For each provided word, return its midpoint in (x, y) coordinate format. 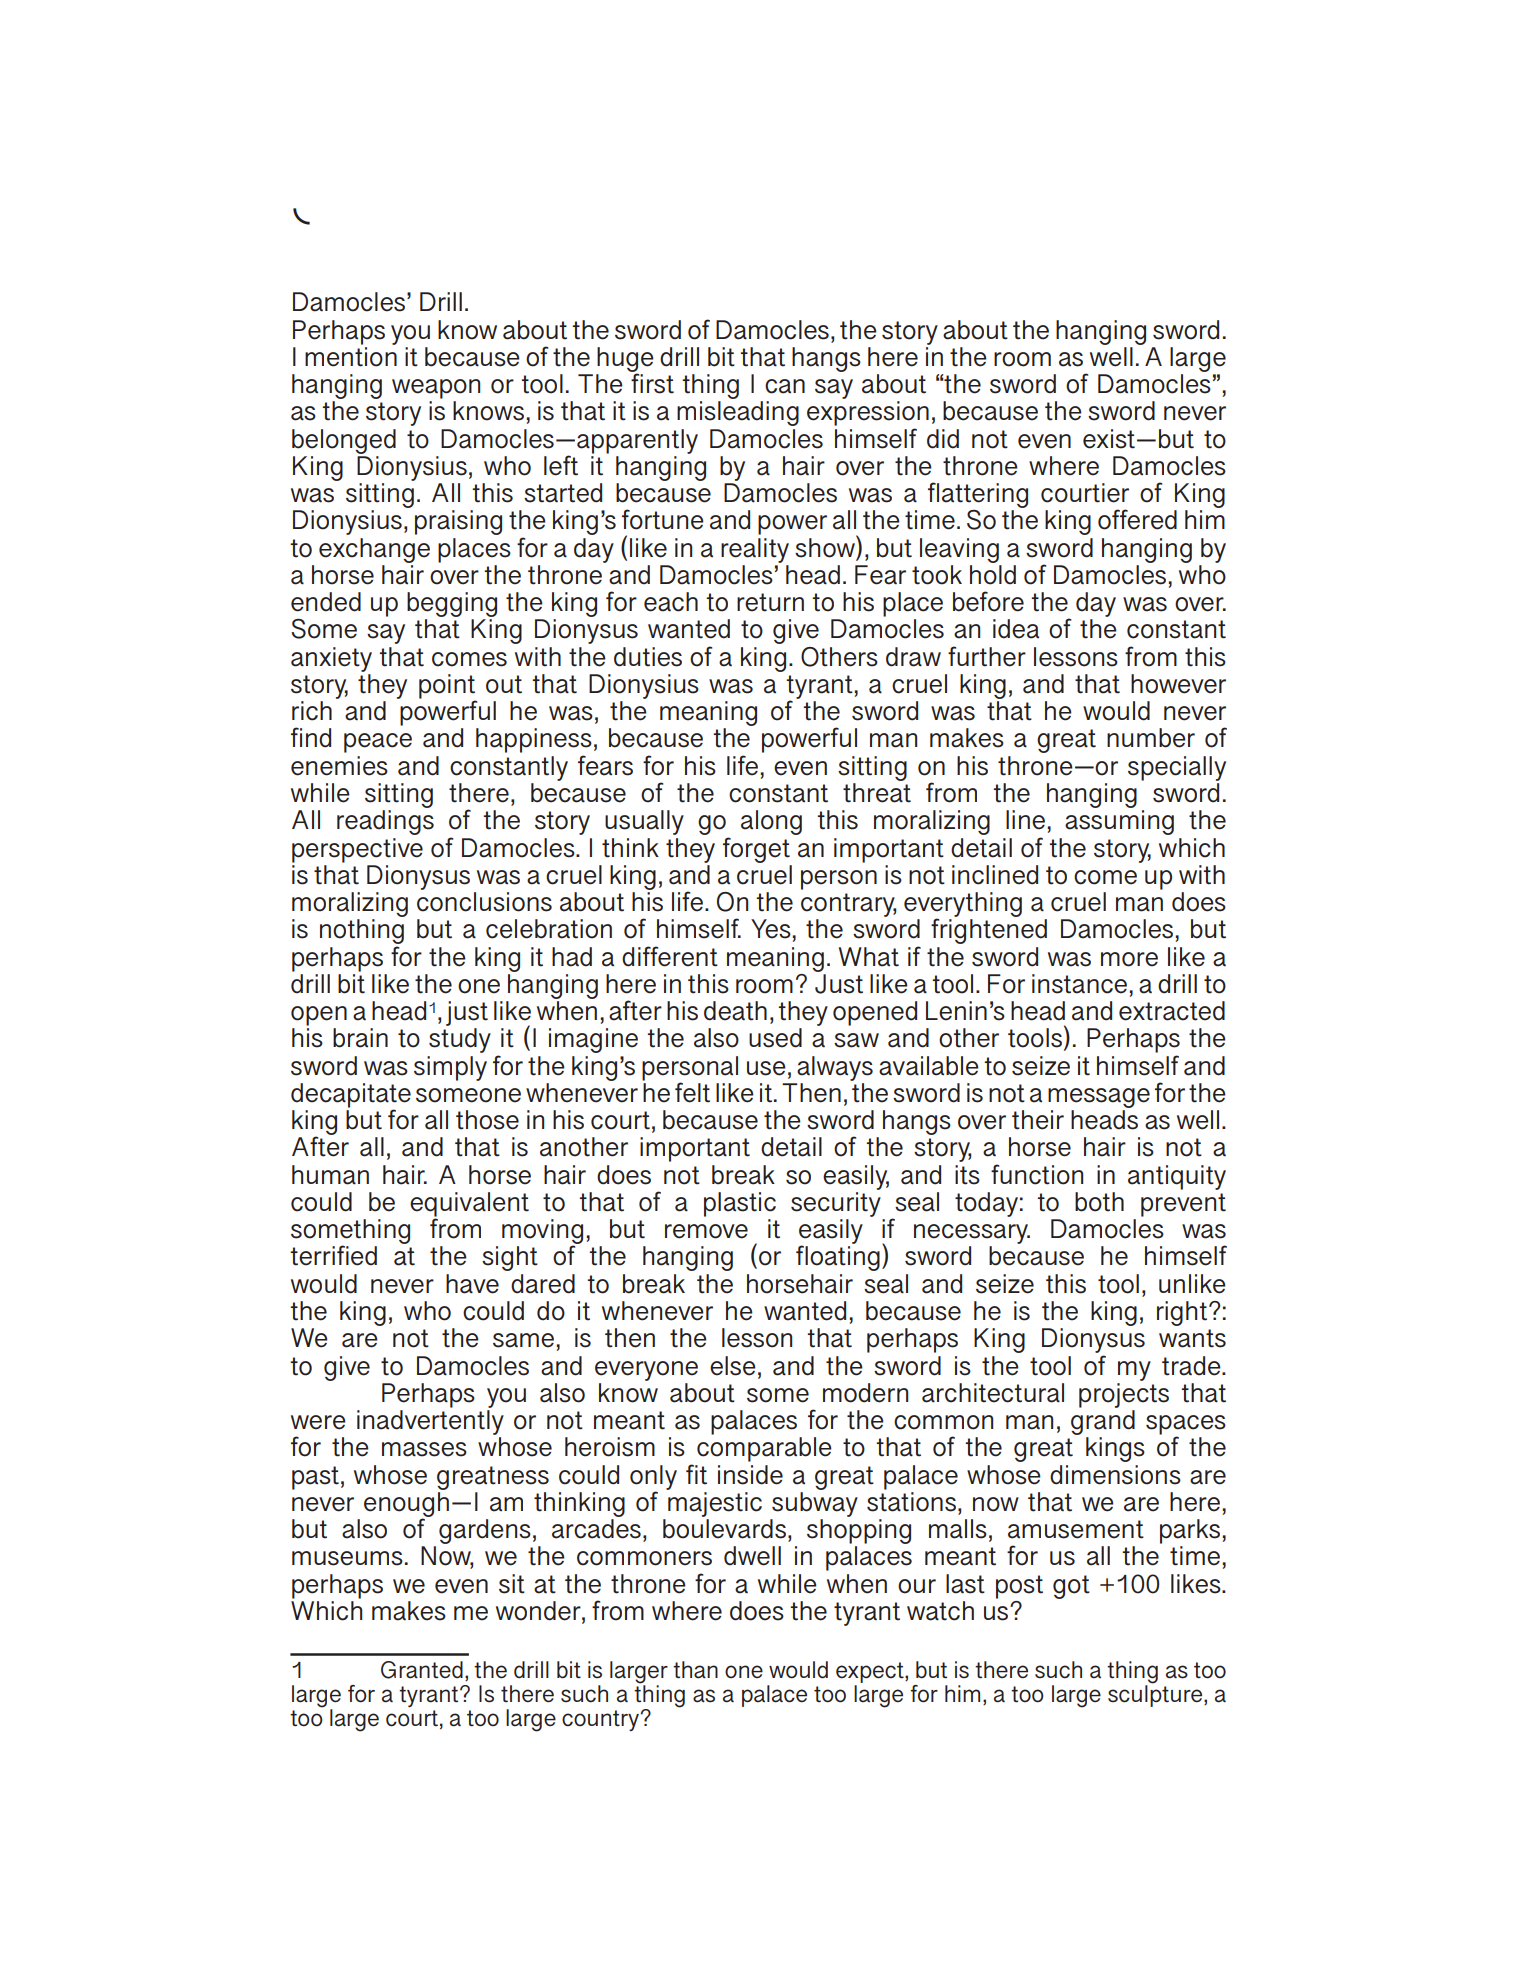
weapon (436, 389)
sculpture (1156, 1695)
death (735, 1011)
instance (1081, 984)
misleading (738, 413)
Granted (422, 1670)
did (943, 439)
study (460, 1040)
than (695, 1670)
